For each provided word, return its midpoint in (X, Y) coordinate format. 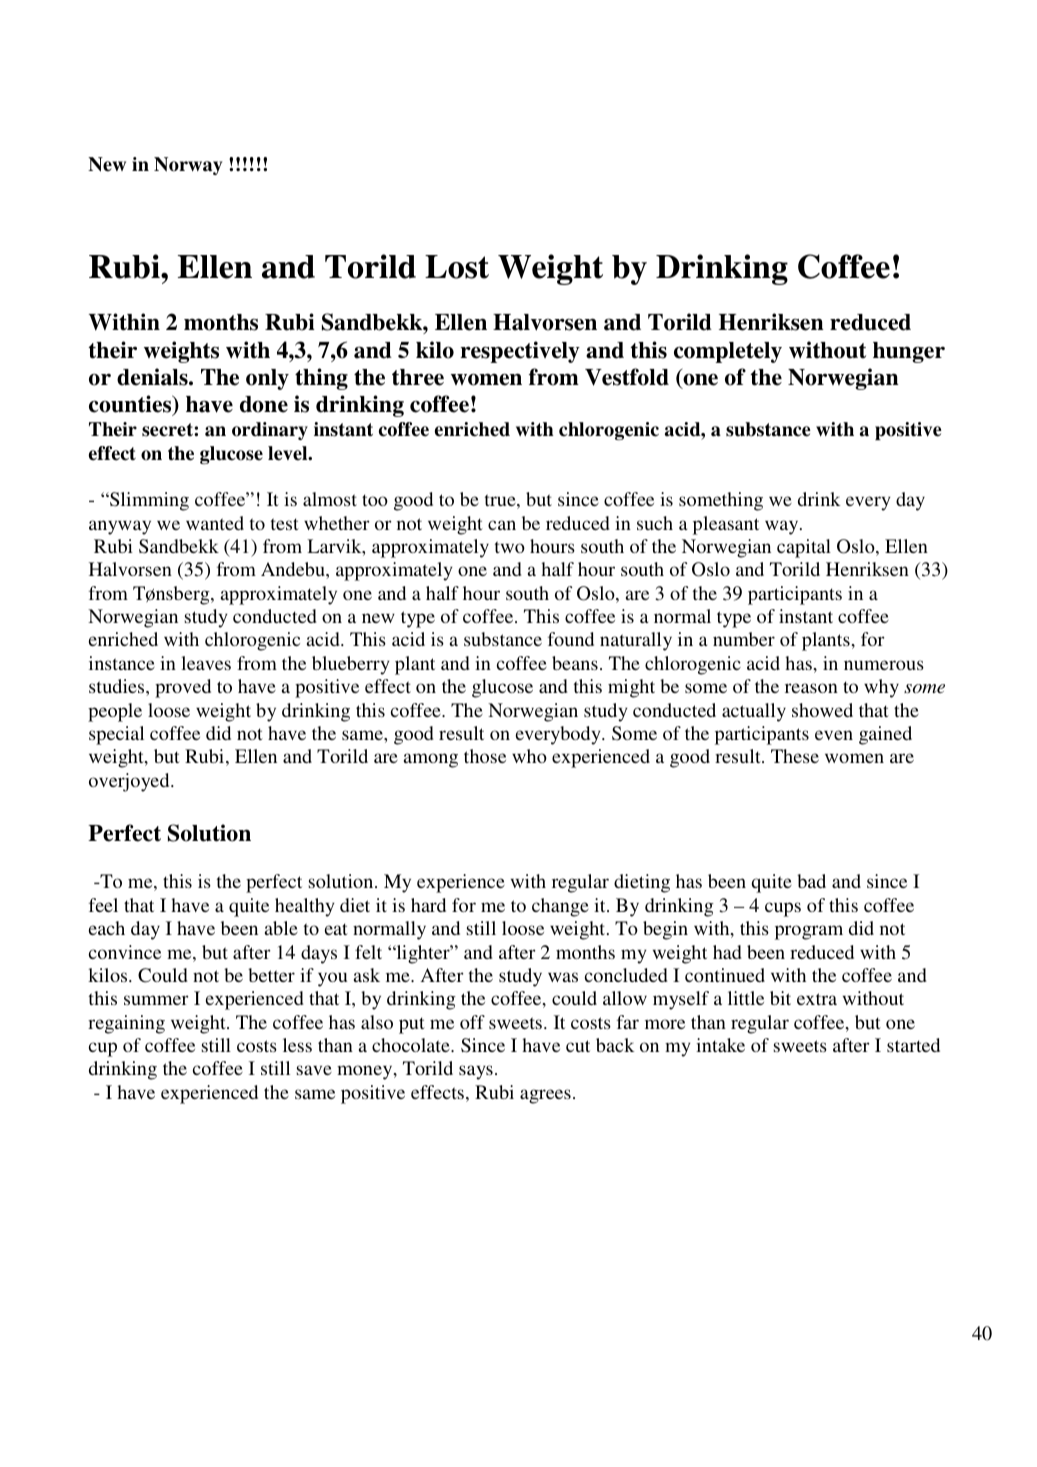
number (744, 639)
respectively (520, 352)
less (297, 1045)
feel (103, 905)
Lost (457, 267)
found (571, 639)
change (560, 907)
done (264, 404)
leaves (206, 663)
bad (811, 881)
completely (728, 352)
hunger (909, 352)
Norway (188, 166)
